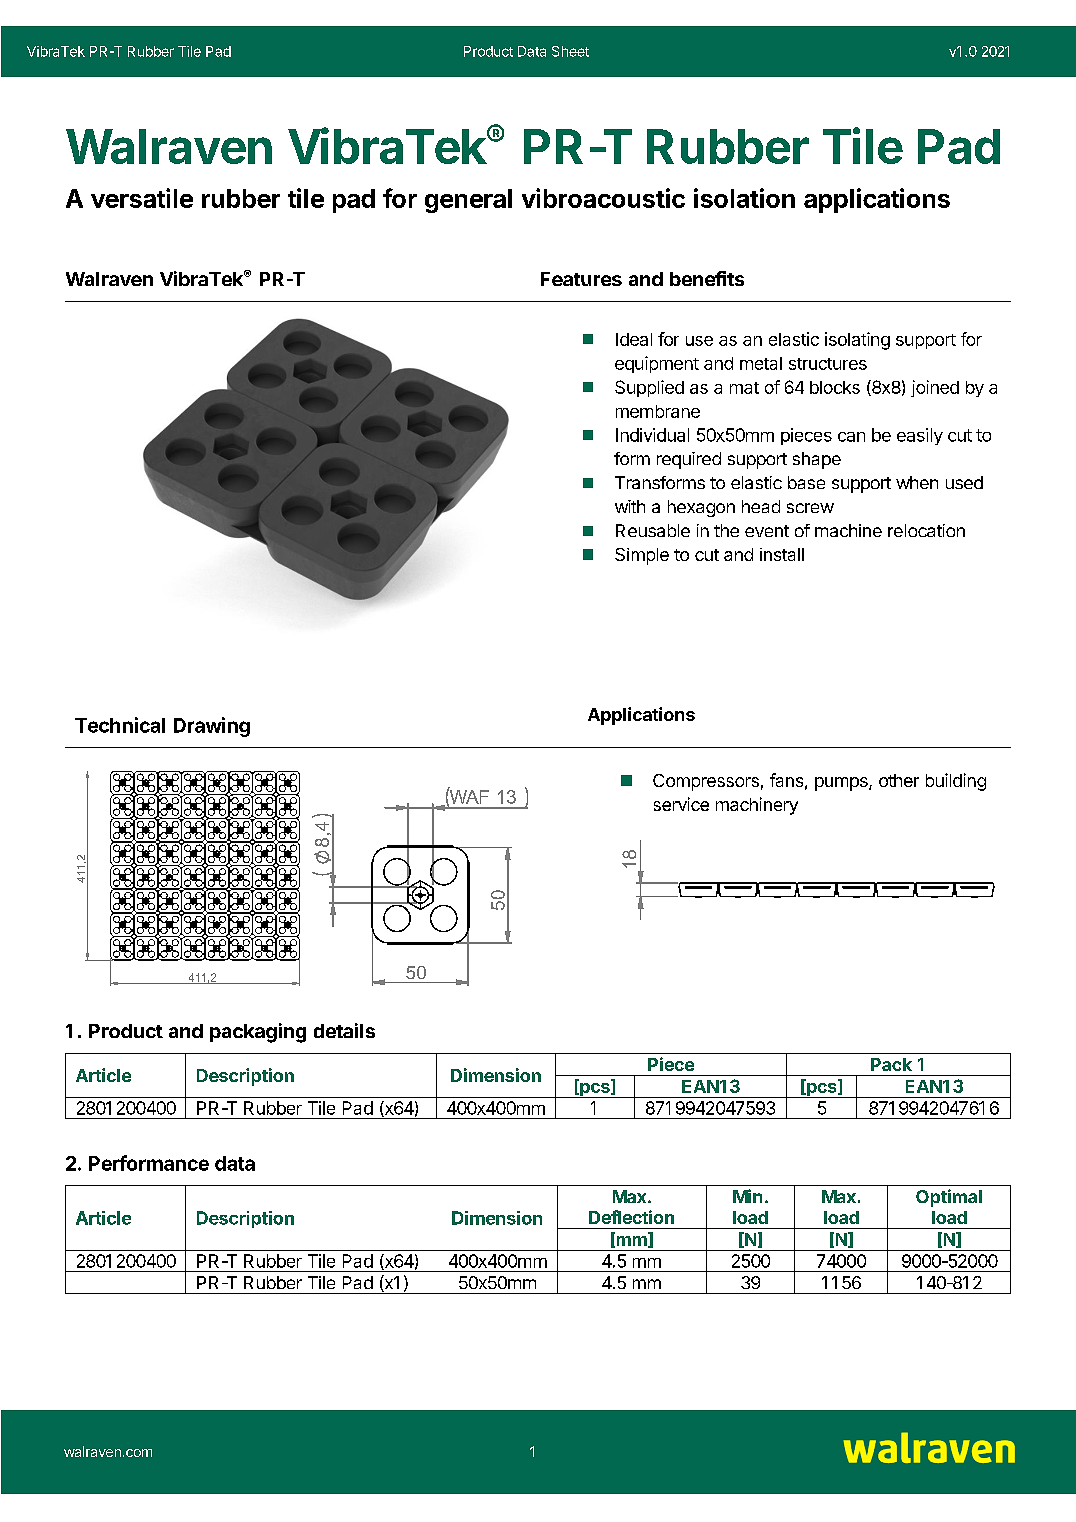  I want to click on Drawing, so click(212, 727).
